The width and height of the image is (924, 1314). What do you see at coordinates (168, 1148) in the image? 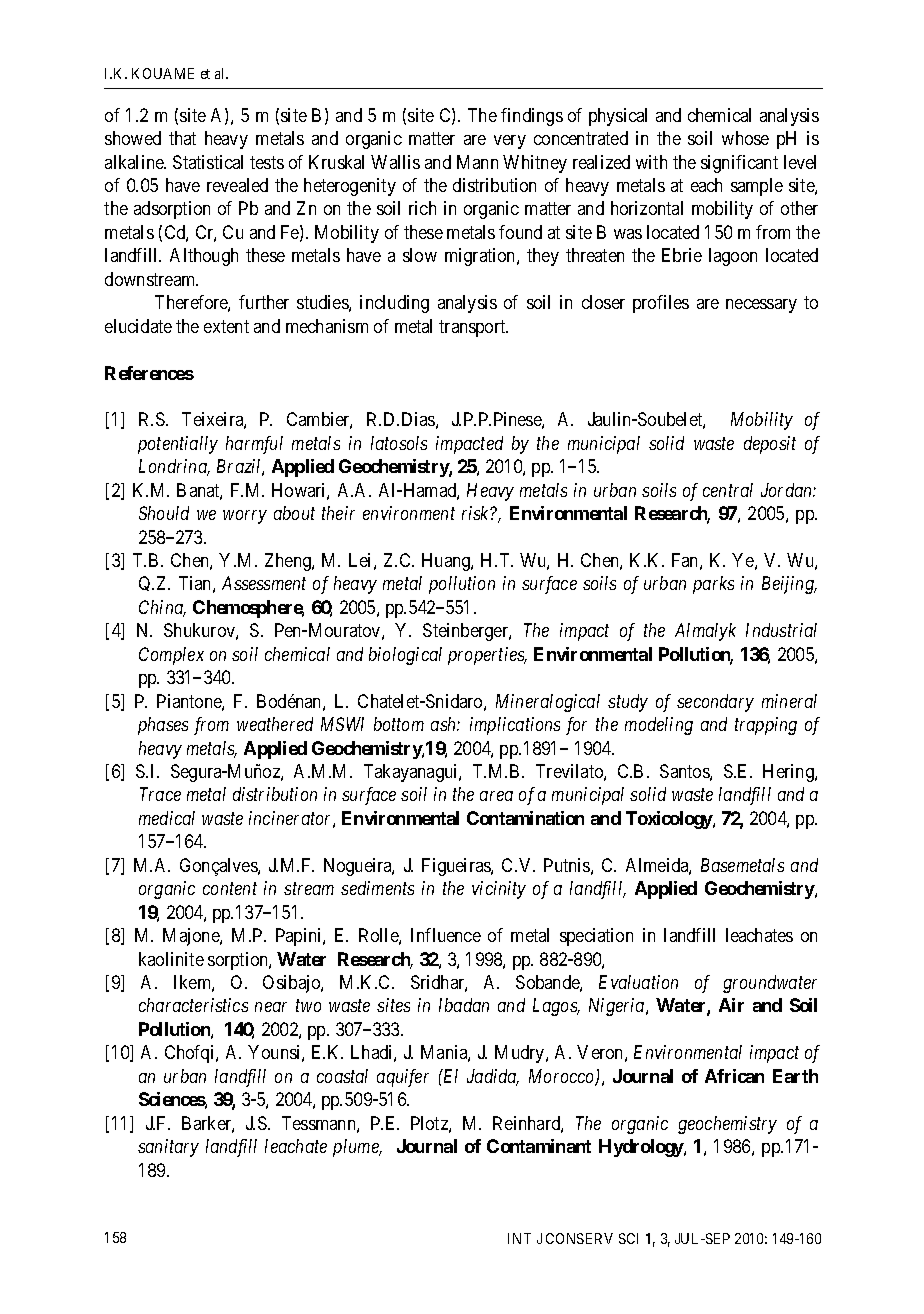
I see `sanitary` at bounding box center [168, 1148].
